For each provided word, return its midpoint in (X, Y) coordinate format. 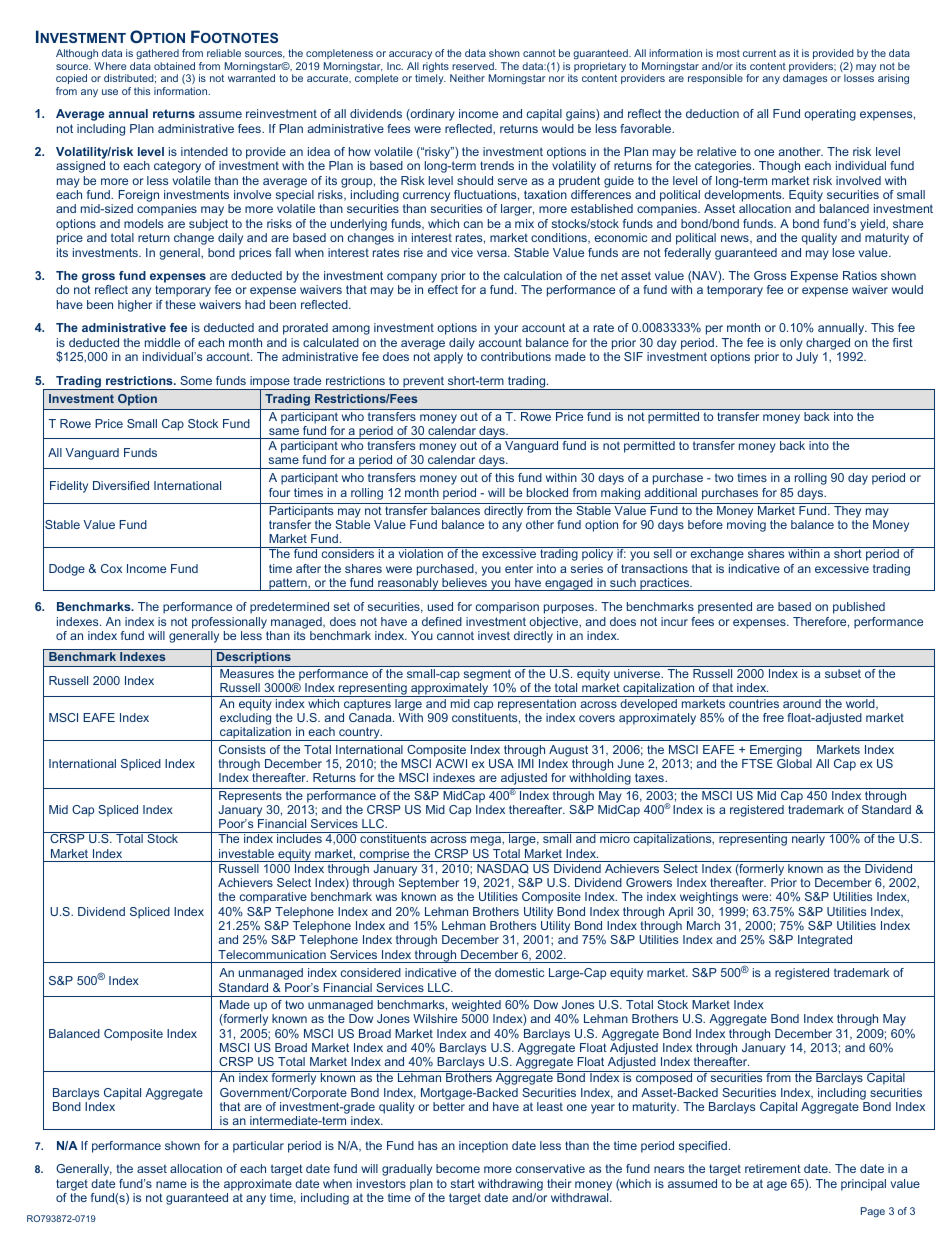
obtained (174, 66)
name (171, 1184)
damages (805, 79)
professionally (229, 623)
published (859, 608)
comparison (507, 608)
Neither (467, 78)
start (463, 1183)
